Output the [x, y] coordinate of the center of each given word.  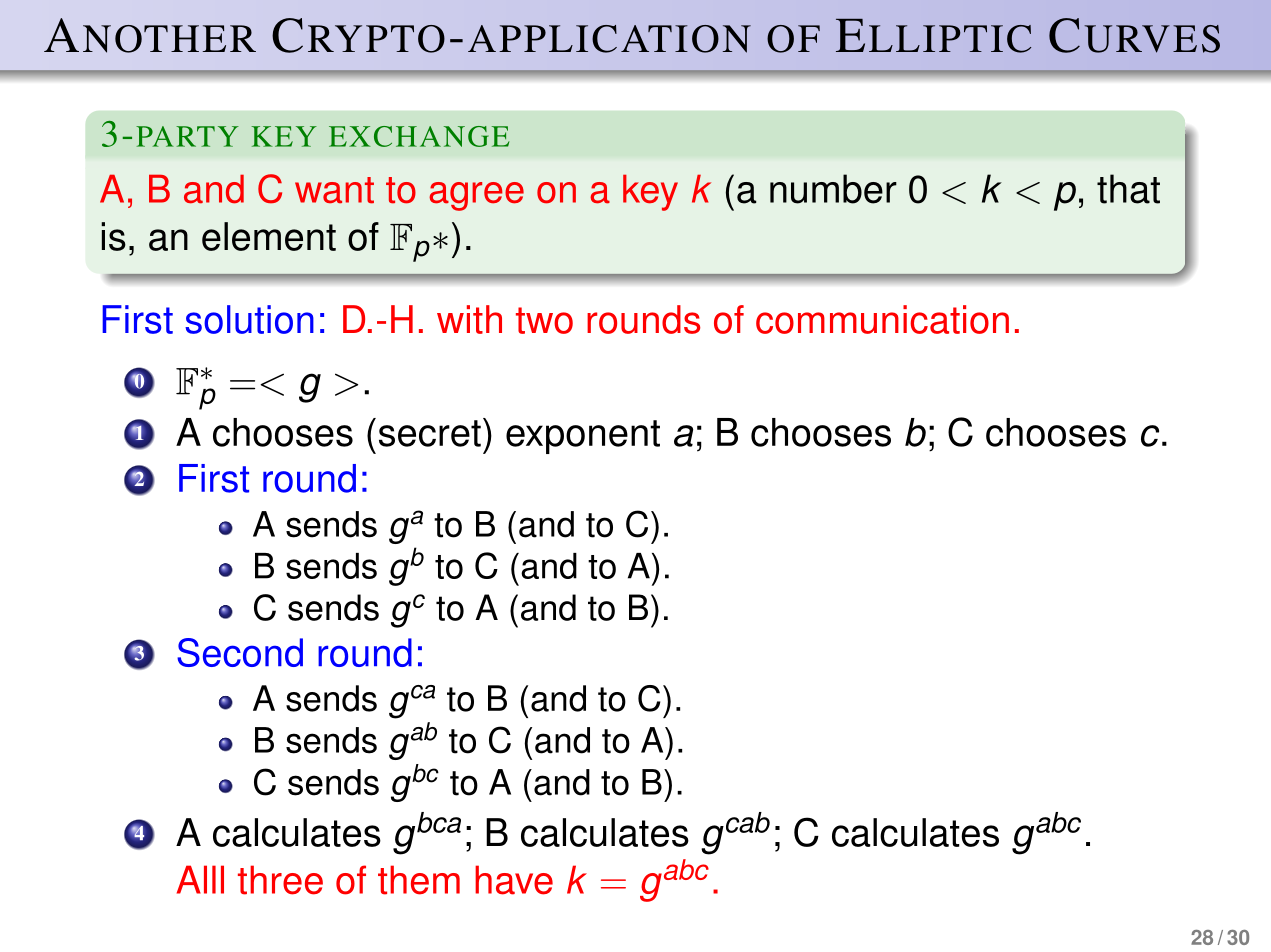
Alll [200, 879]
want [334, 190]
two [544, 320]
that [1128, 189]
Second [240, 652]
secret [430, 433]
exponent [583, 437]
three [280, 880]
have [514, 880]
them [419, 880]
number [833, 189]
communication [882, 319]
